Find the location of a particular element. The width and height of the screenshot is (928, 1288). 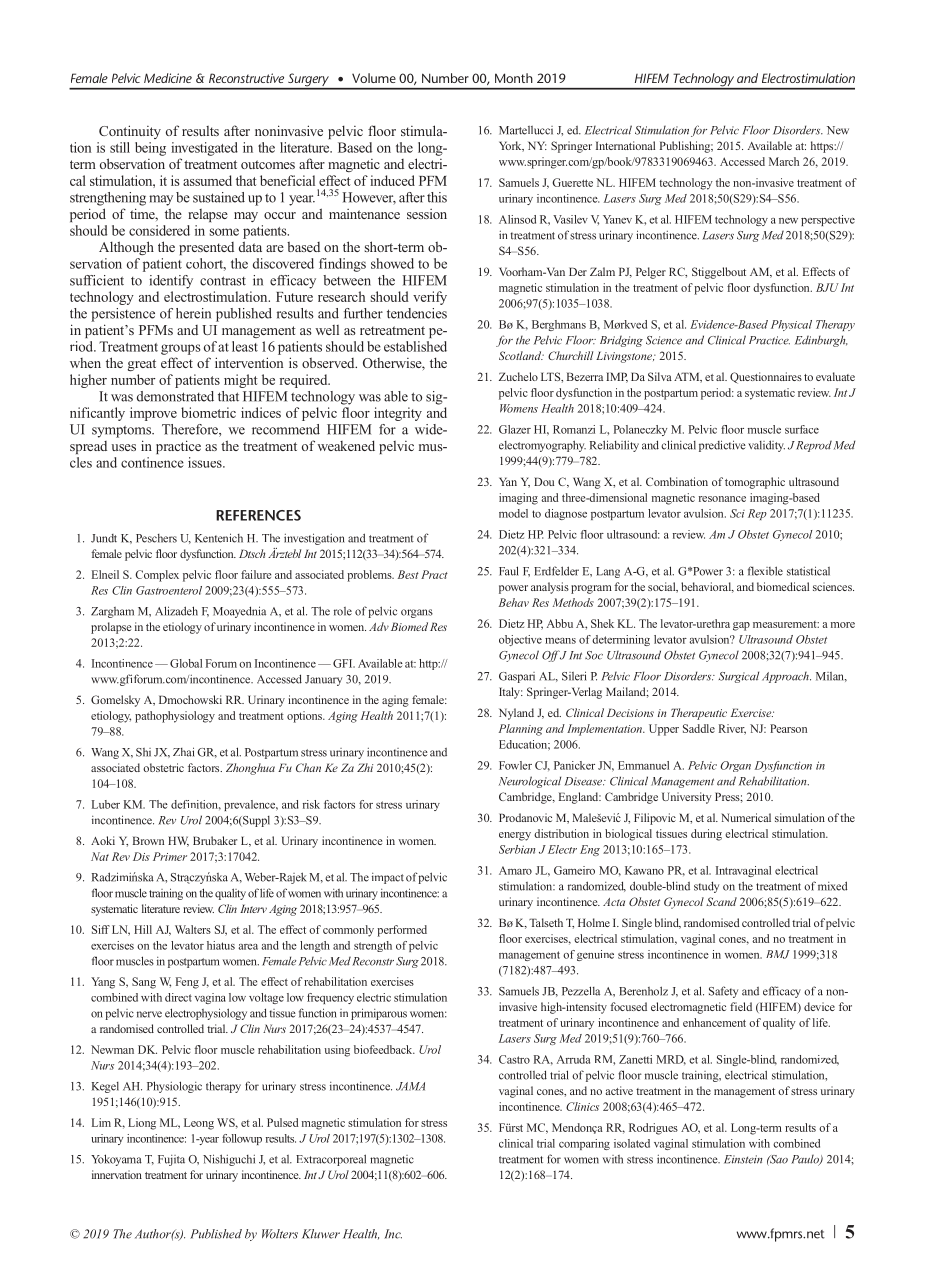

Numerical is located at coordinates (746, 817).
